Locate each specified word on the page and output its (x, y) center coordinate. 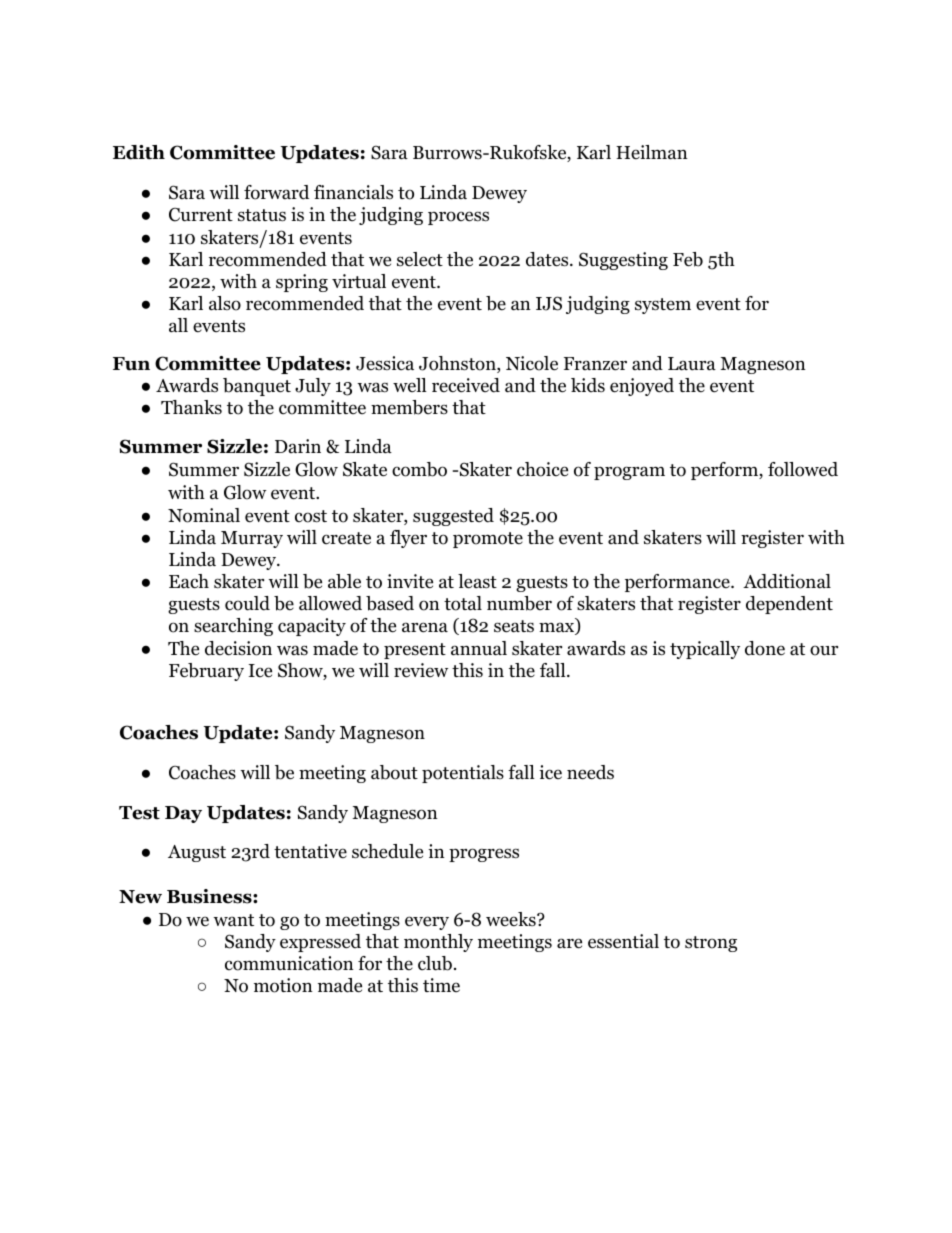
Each (189, 581)
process (458, 218)
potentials (463, 774)
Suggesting (623, 261)
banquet (257, 387)
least (477, 581)
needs (590, 772)
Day (183, 814)
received (466, 385)
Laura (692, 364)
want (233, 920)
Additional (787, 581)
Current (201, 215)
